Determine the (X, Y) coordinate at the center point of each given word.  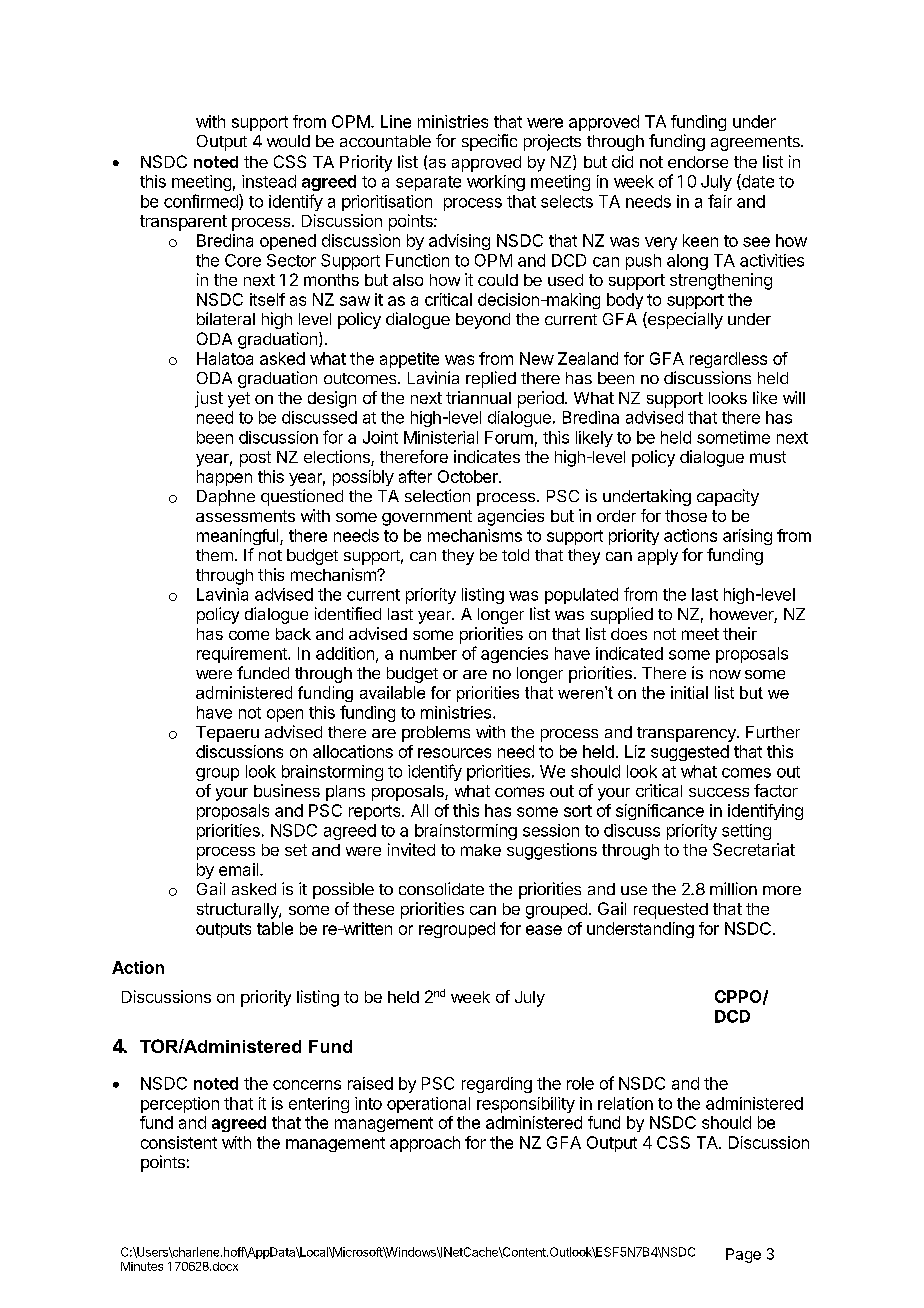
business (287, 790)
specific (489, 142)
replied (491, 379)
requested (671, 911)
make (481, 850)
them (214, 555)
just (209, 399)
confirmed (202, 202)
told (515, 555)
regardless (728, 360)
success (719, 792)
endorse (698, 162)
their (740, 633)
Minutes (142, 1266)
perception (180, 1105)
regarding (497, 1085)
